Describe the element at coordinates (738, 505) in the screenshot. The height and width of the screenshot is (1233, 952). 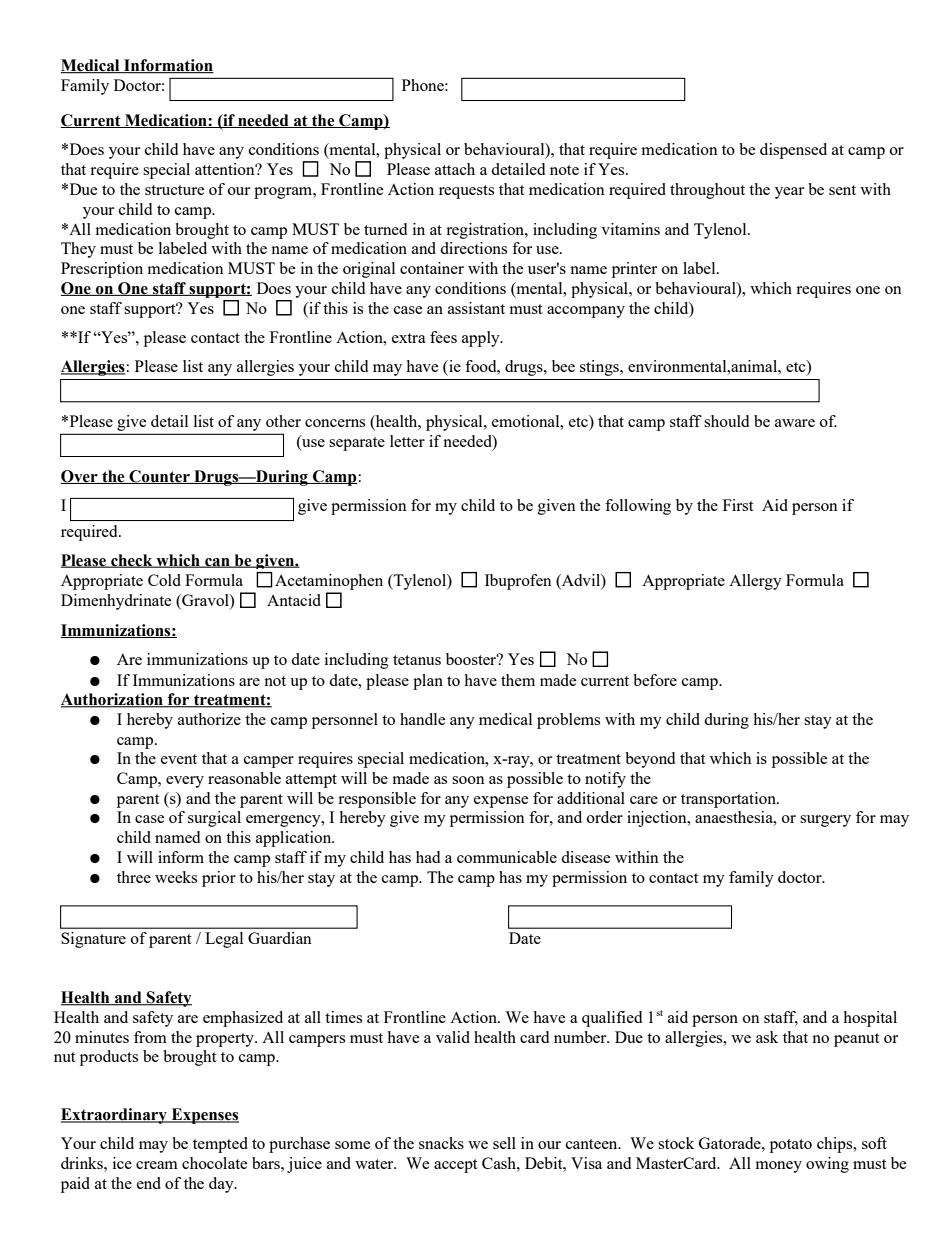
I see `First` at that location.
